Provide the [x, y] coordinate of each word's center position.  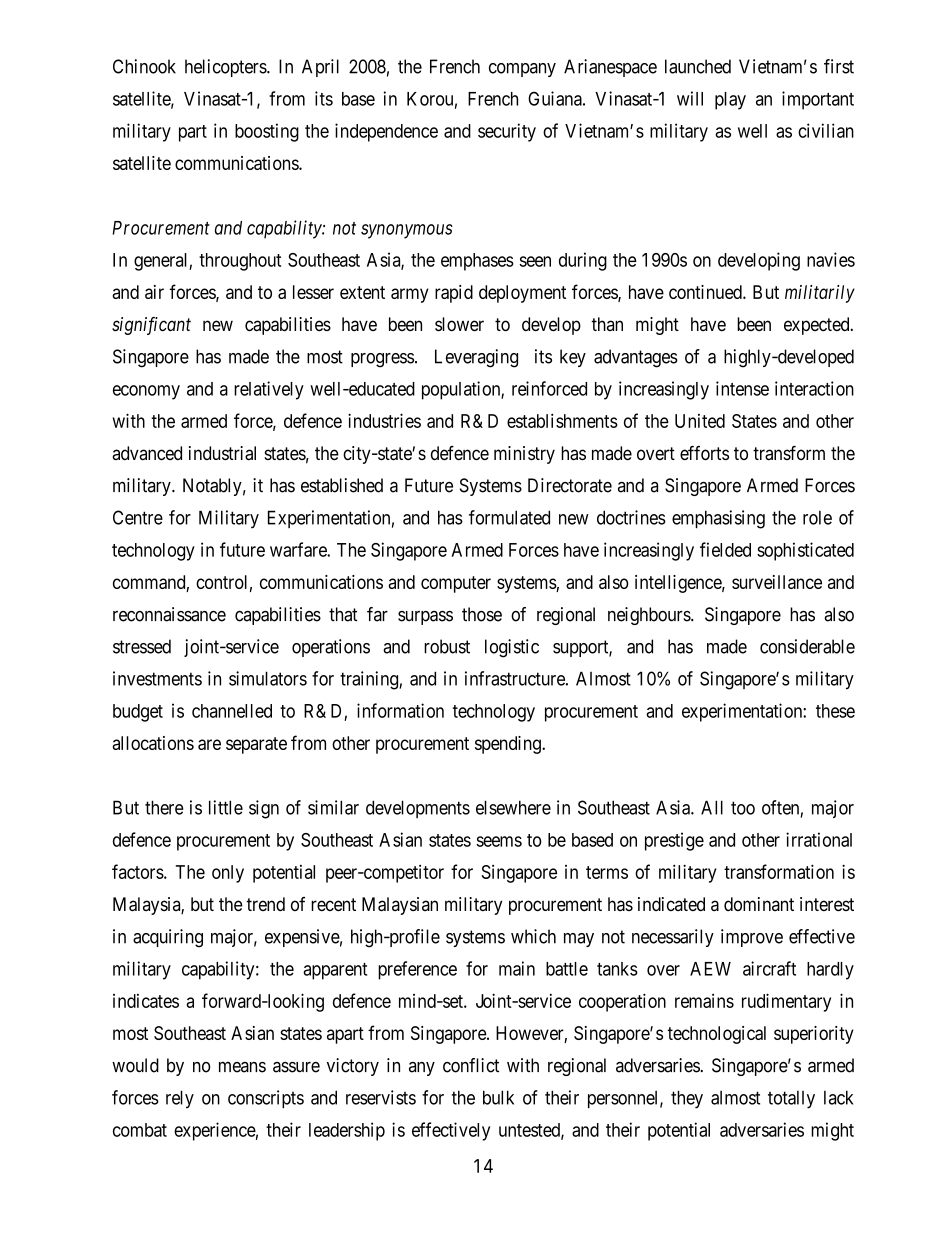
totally [791, 1100]
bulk [498, 1097]
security [507, 132]
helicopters [226, 68]
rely [180, 1099]
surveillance [777, 582]
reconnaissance [169, 614]
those [482, 614]
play [730, 101]
